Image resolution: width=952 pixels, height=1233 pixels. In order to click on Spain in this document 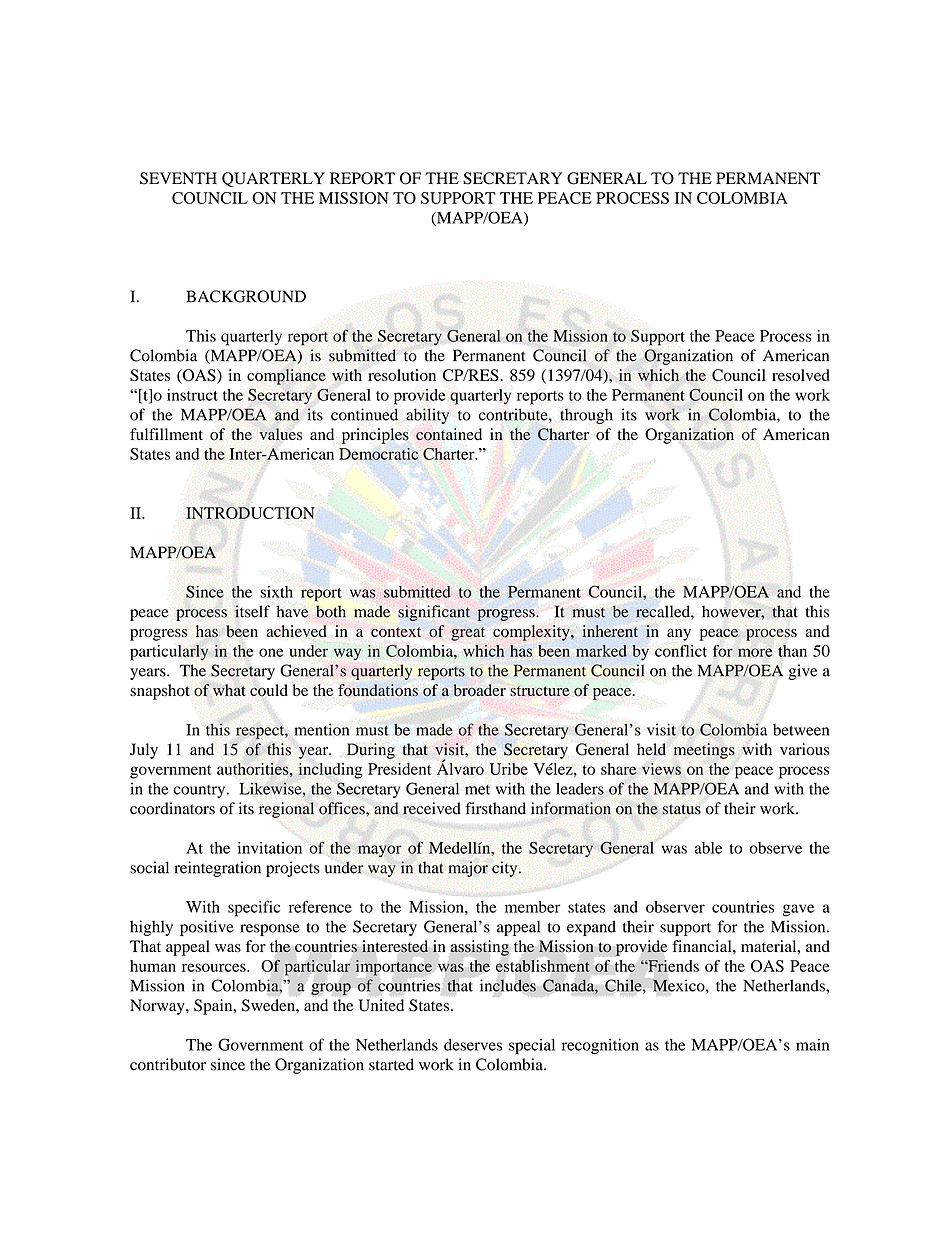, I will do `click(214, 1007)`.
